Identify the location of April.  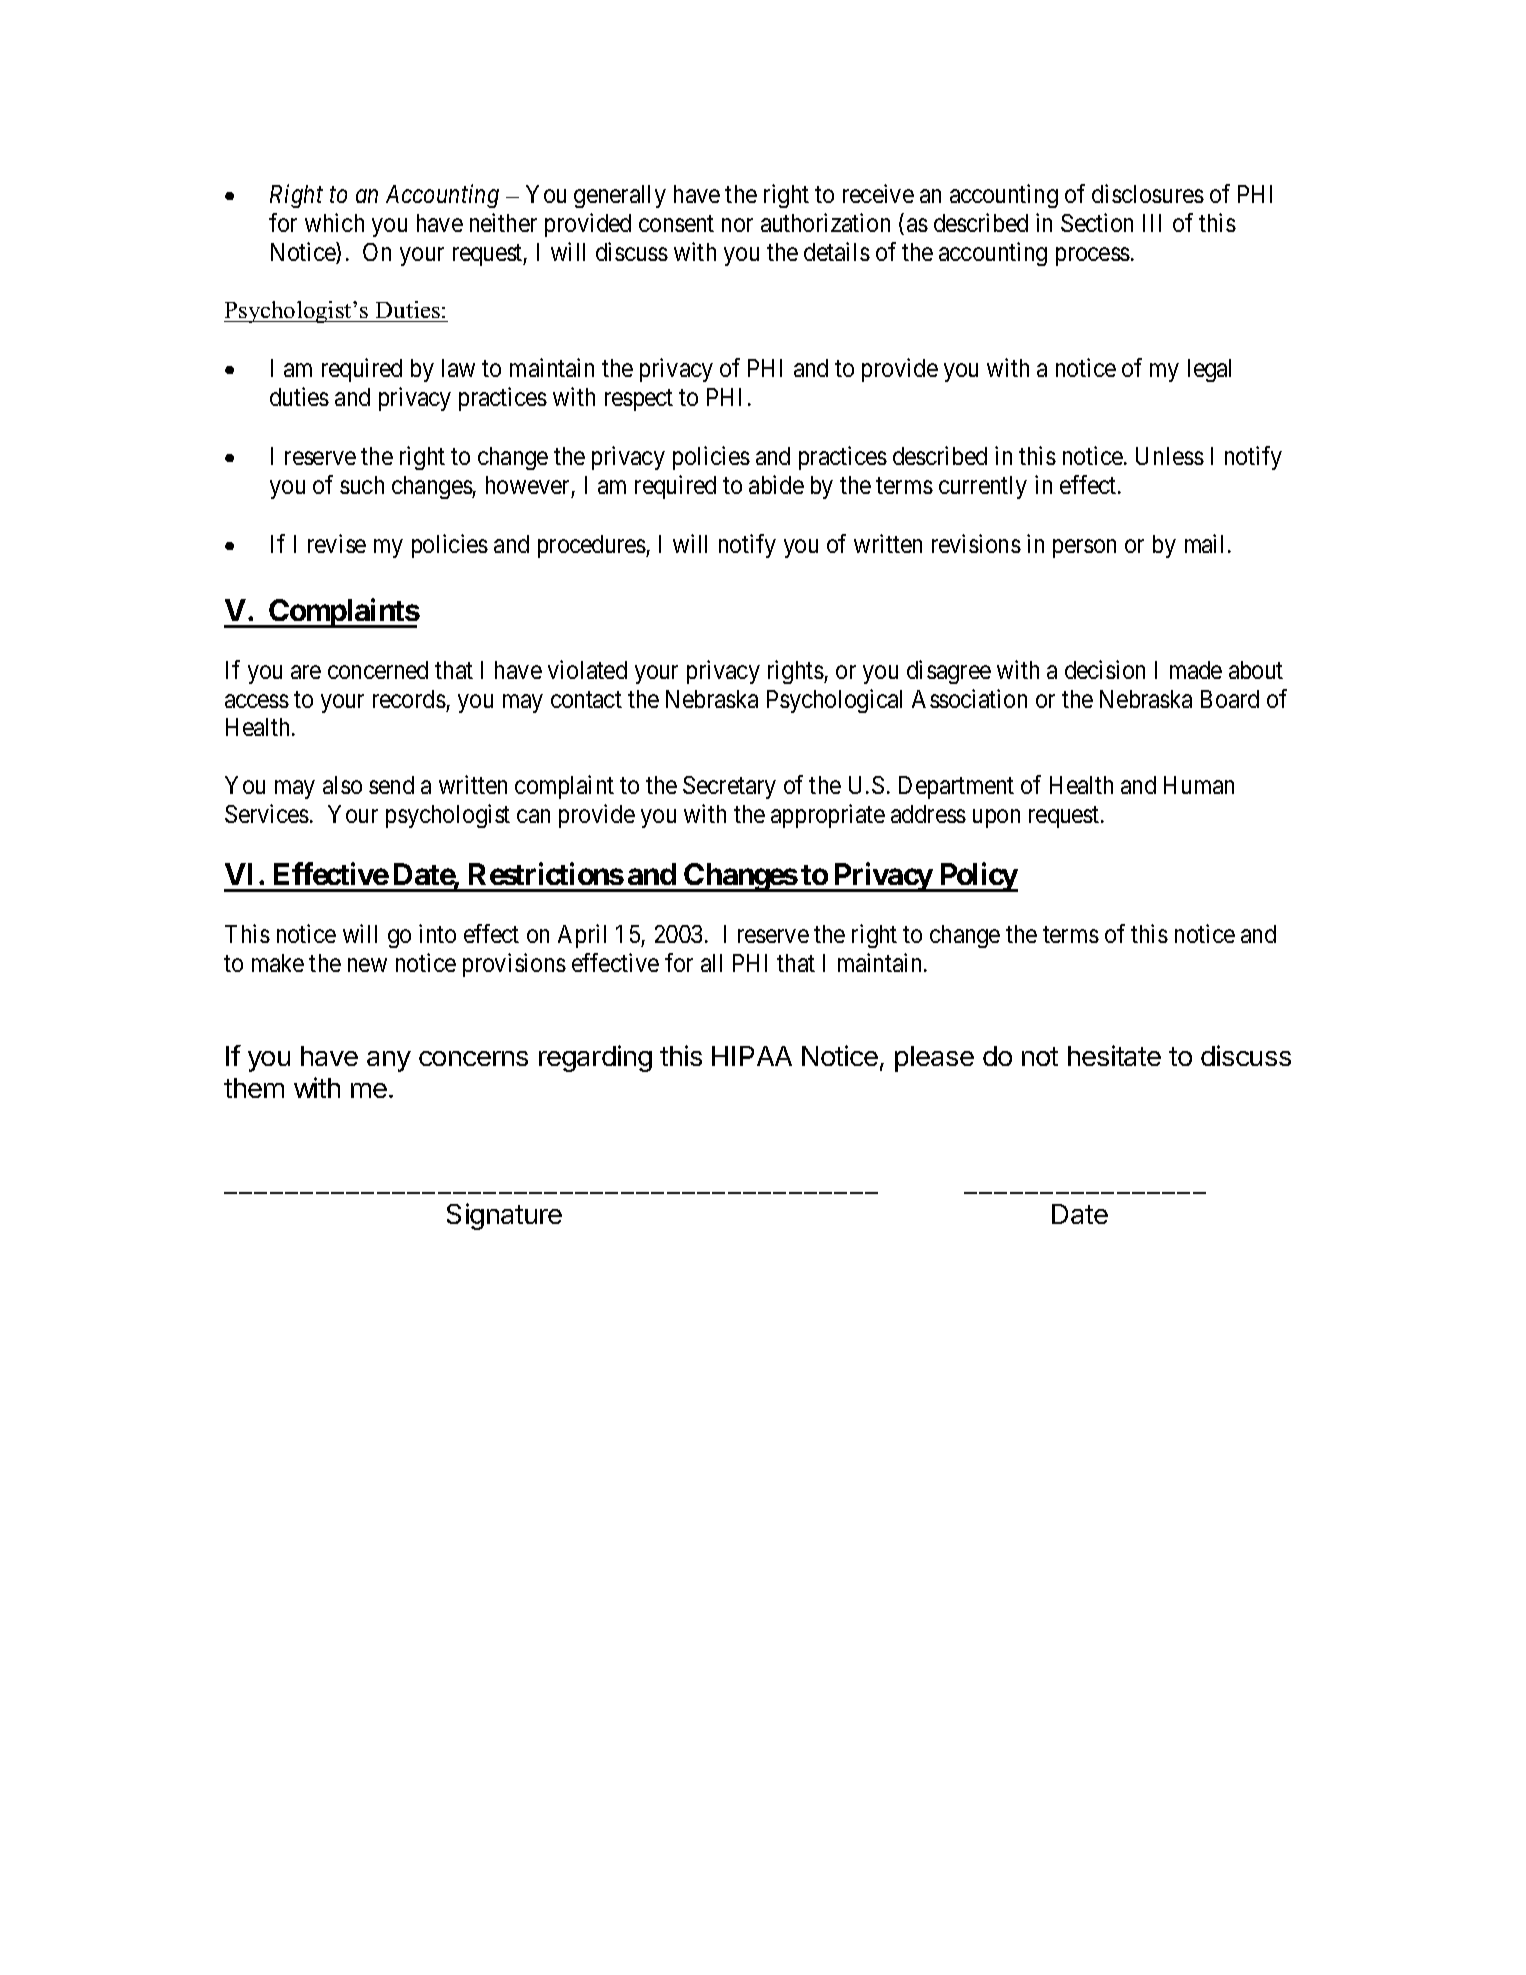
(582, 936).
